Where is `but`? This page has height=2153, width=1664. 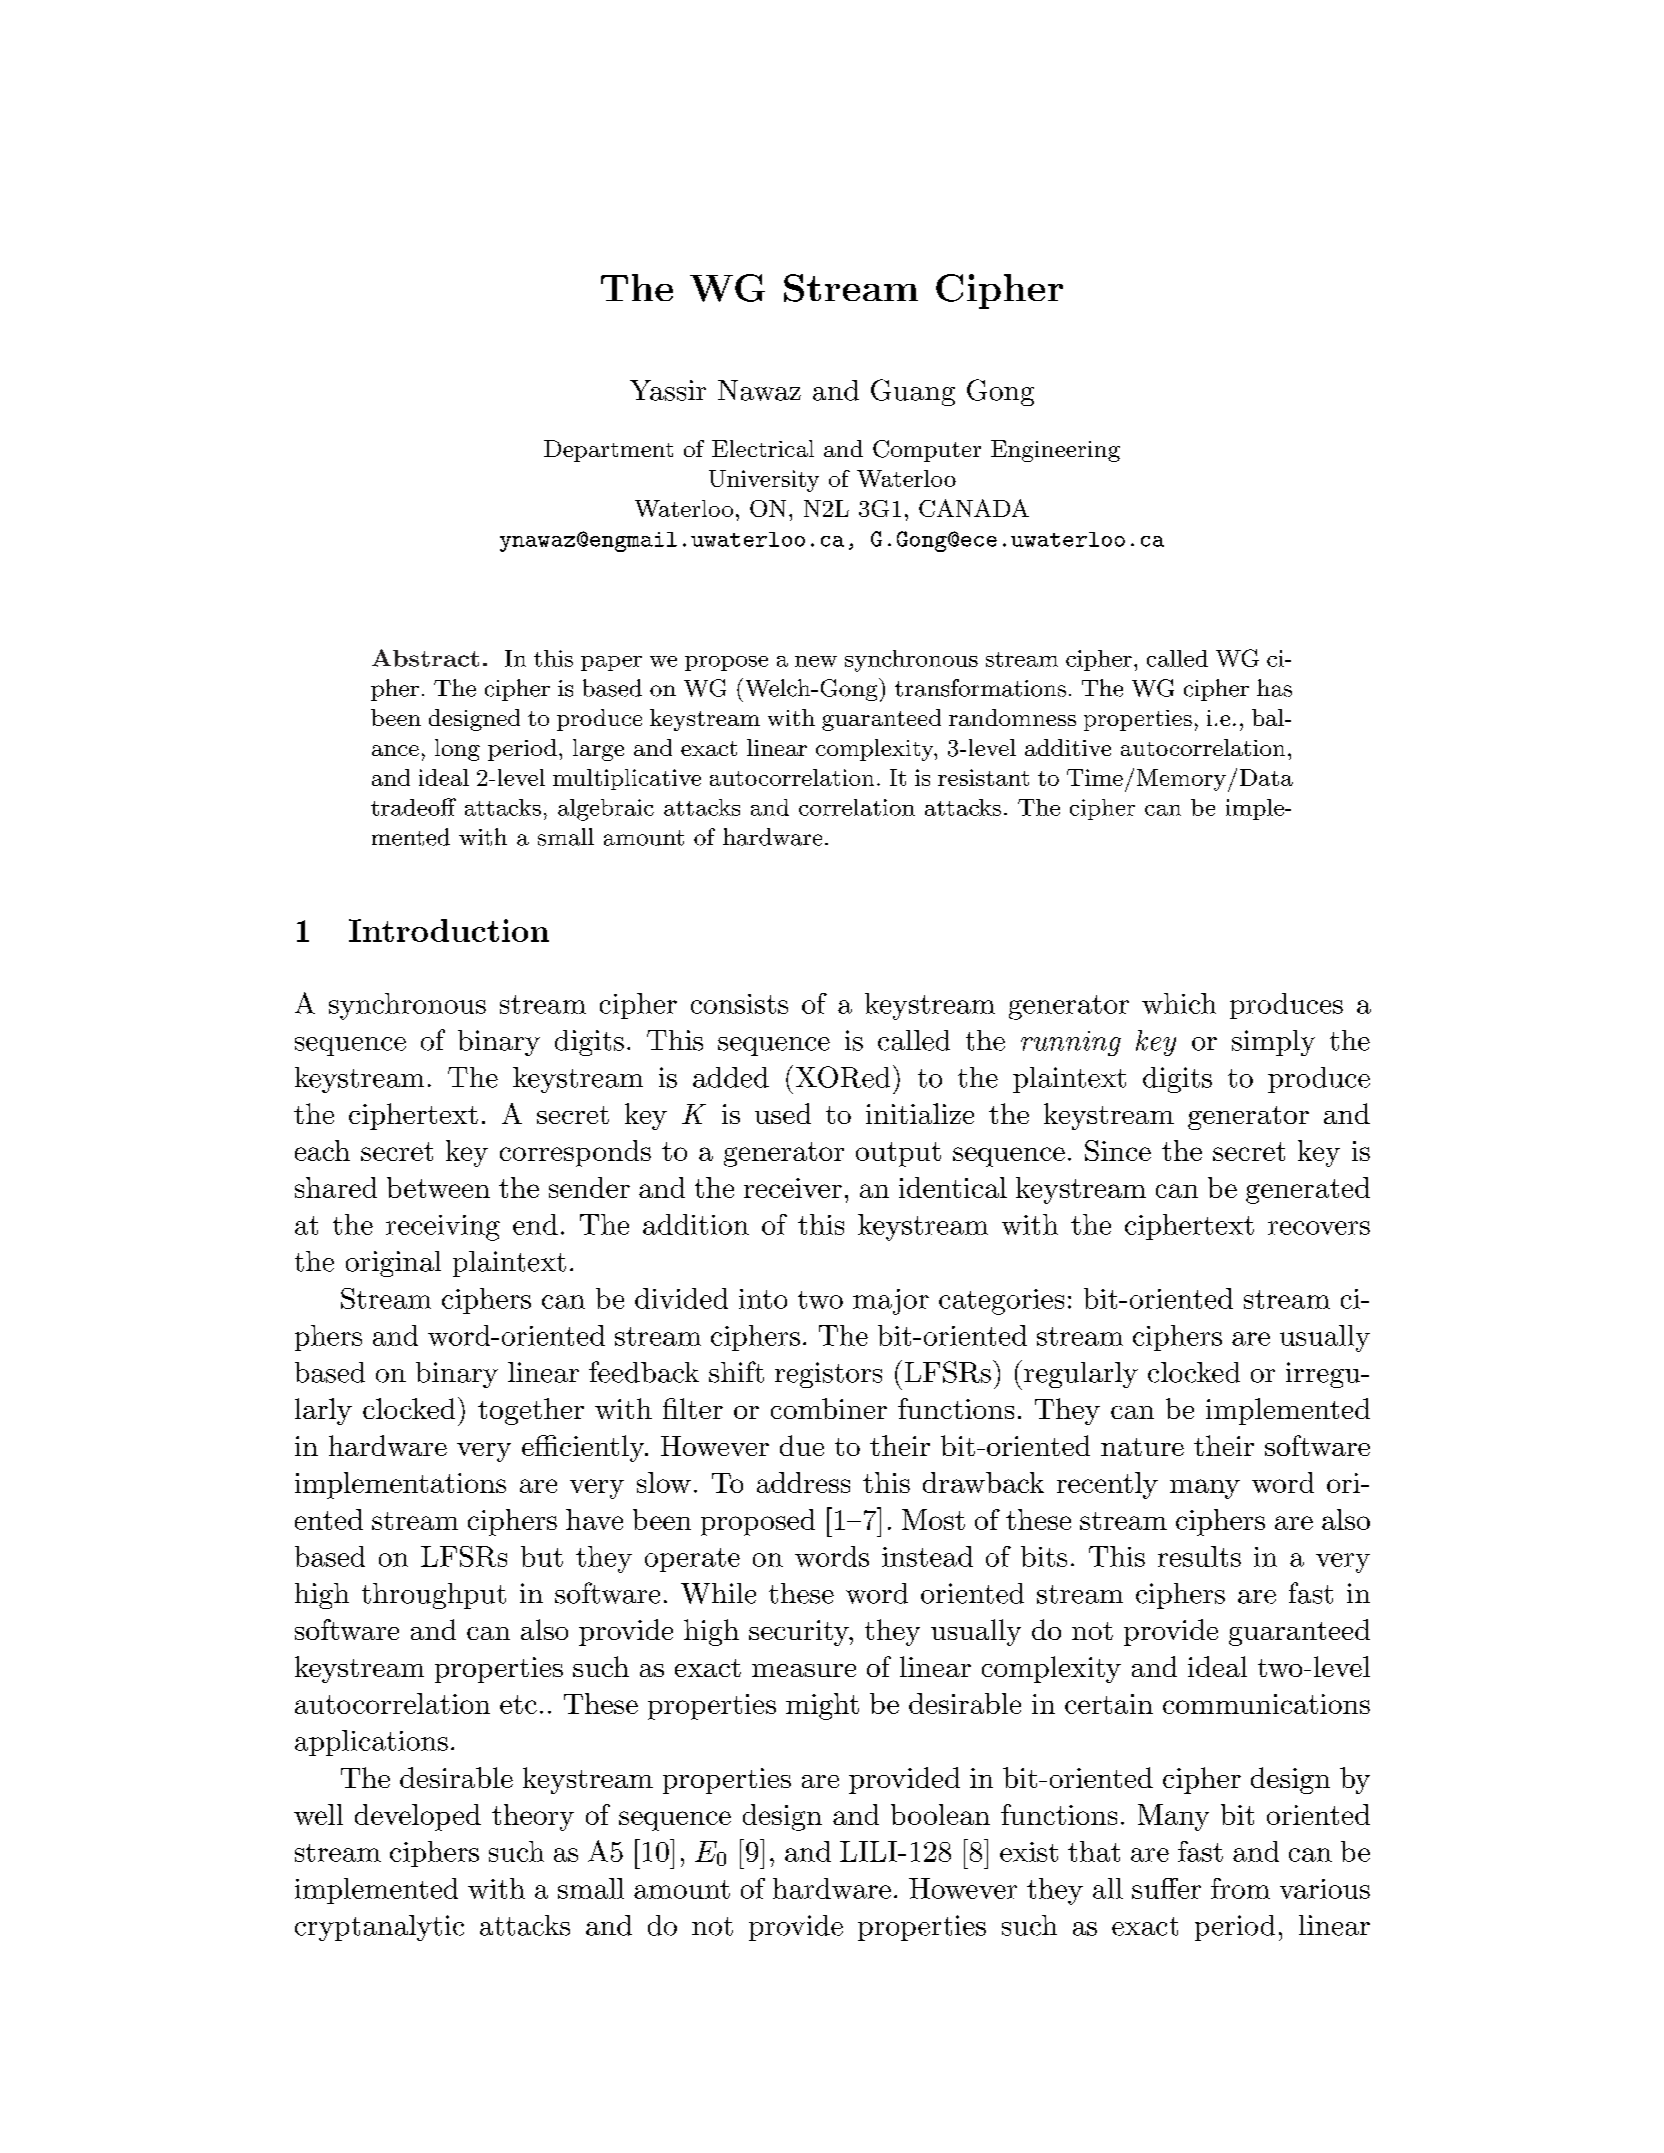
but is located at coordinates (542, 1556).
